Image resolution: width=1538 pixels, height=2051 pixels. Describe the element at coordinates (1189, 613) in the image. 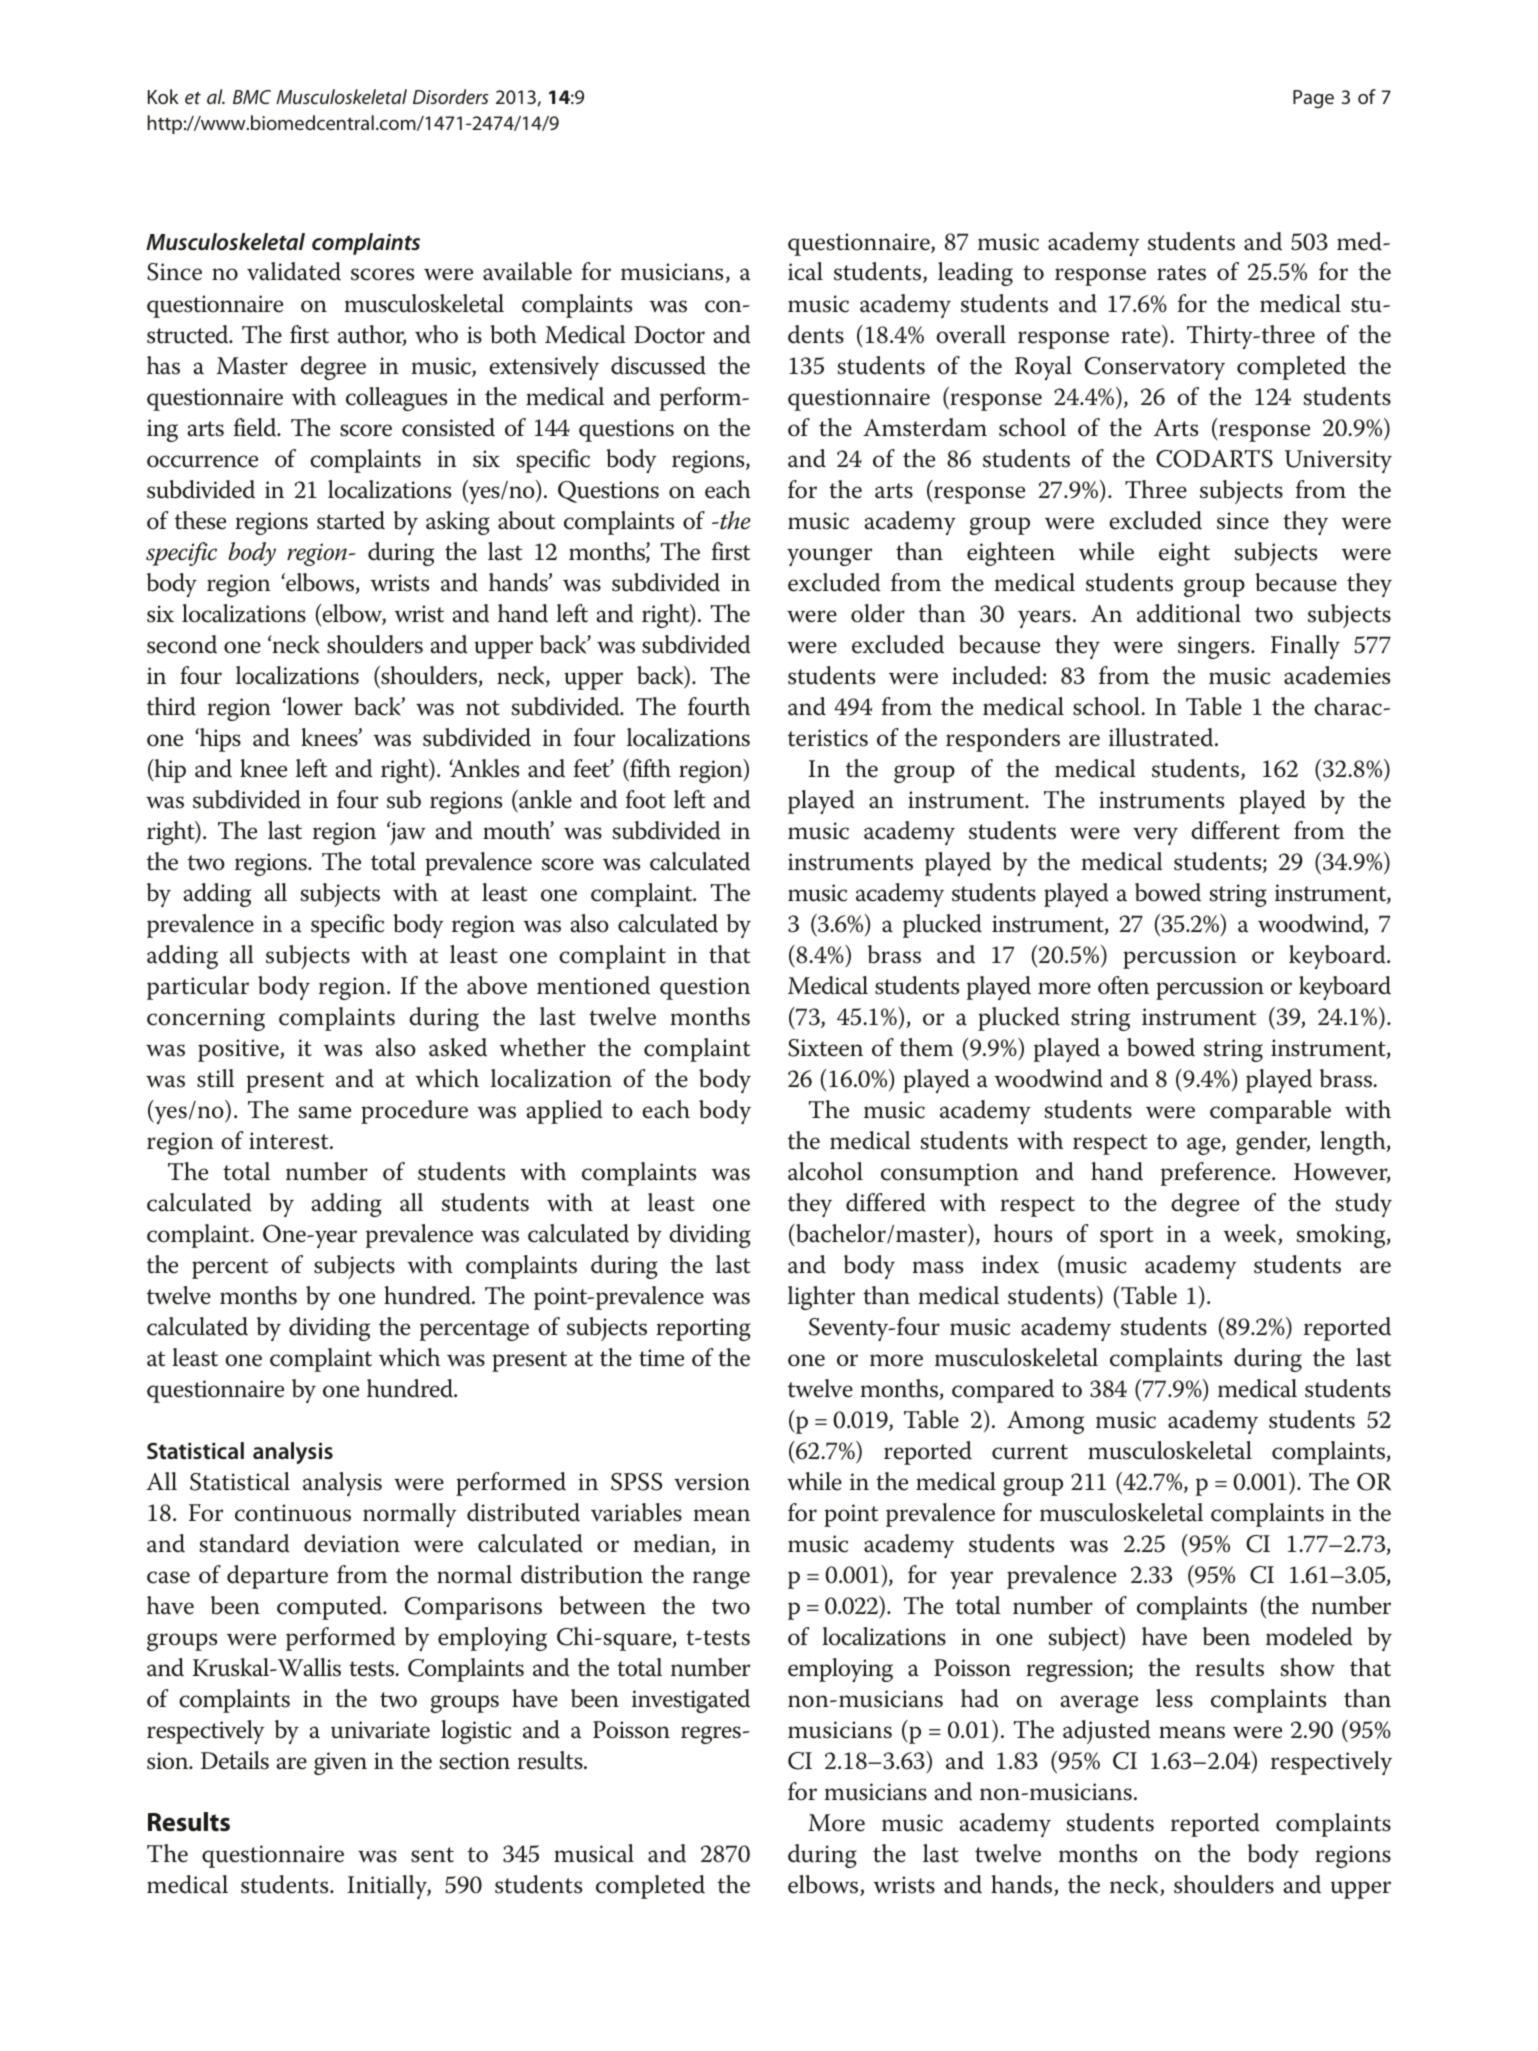

I see `additional` at that location.
